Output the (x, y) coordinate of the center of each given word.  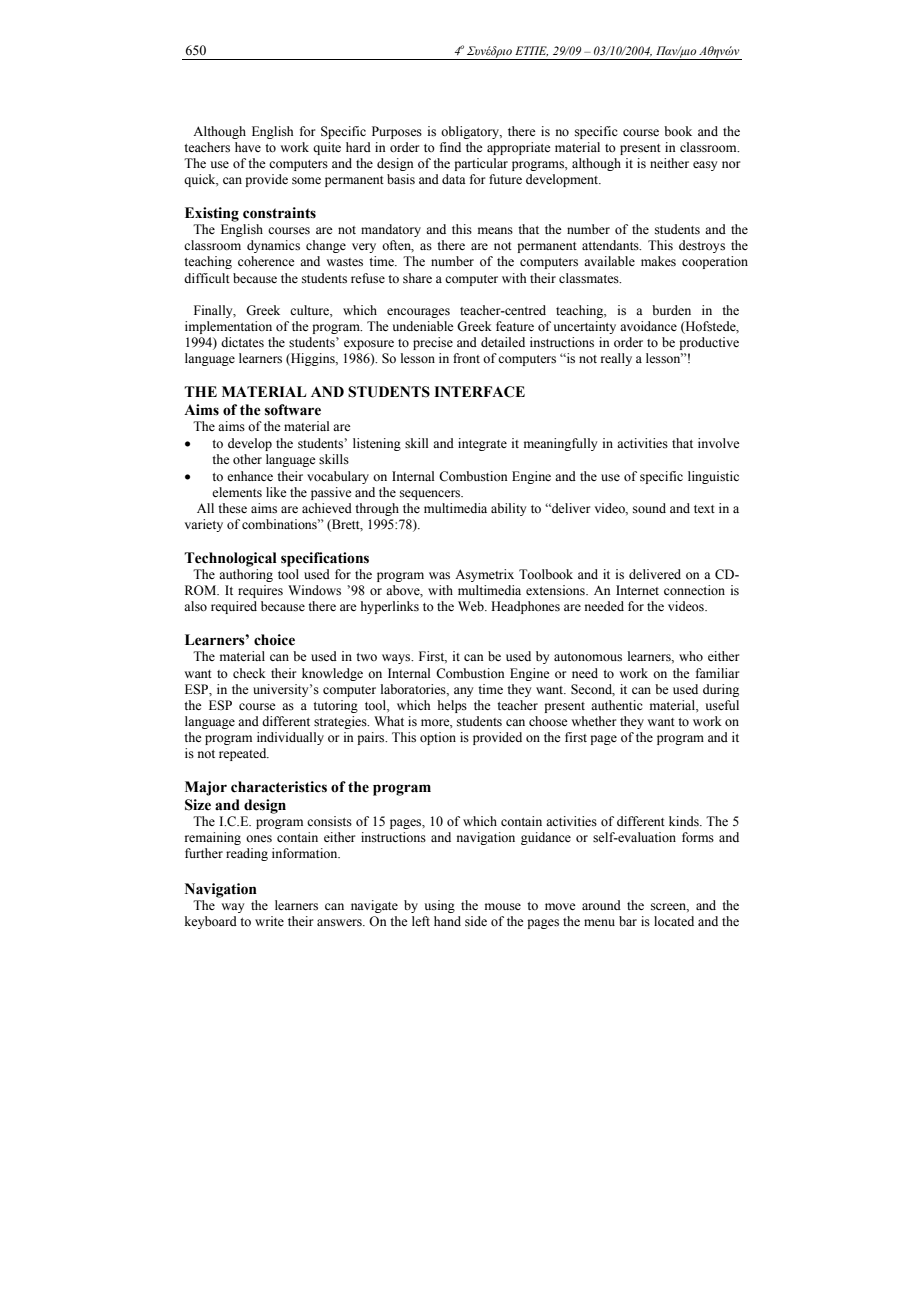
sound (649, 508)
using (440, 906)
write (269, 921)
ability (508, 509)
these (232, 508)
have (248, 147)
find (450, 147)
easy (705, 166)
